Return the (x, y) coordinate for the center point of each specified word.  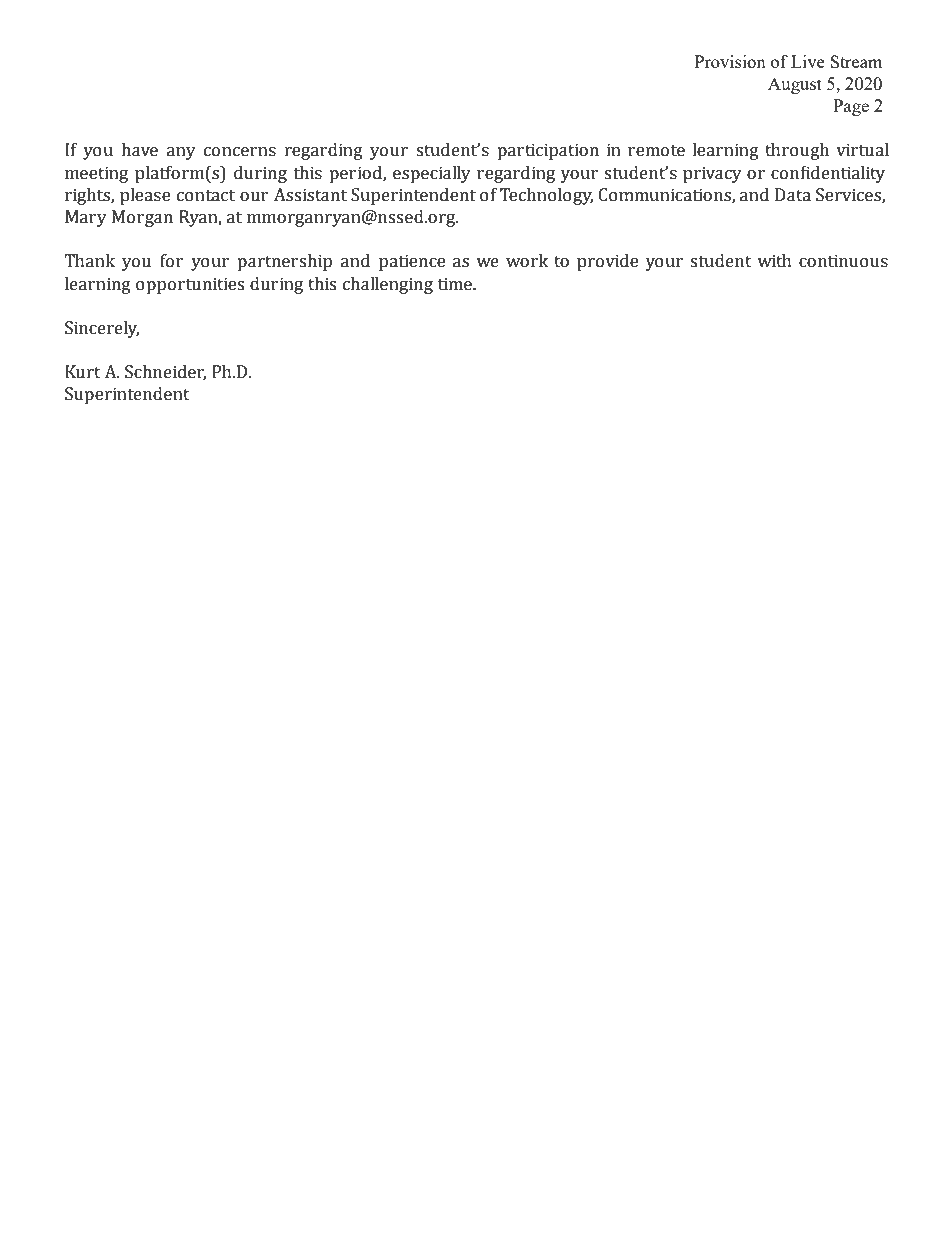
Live (808, 61)
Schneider (165, 373)
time (456, 284)
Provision (730, 61)
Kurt (83, 372)
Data (793, 195)
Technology (546, 196)
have (139, 150)
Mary (86, 218)
